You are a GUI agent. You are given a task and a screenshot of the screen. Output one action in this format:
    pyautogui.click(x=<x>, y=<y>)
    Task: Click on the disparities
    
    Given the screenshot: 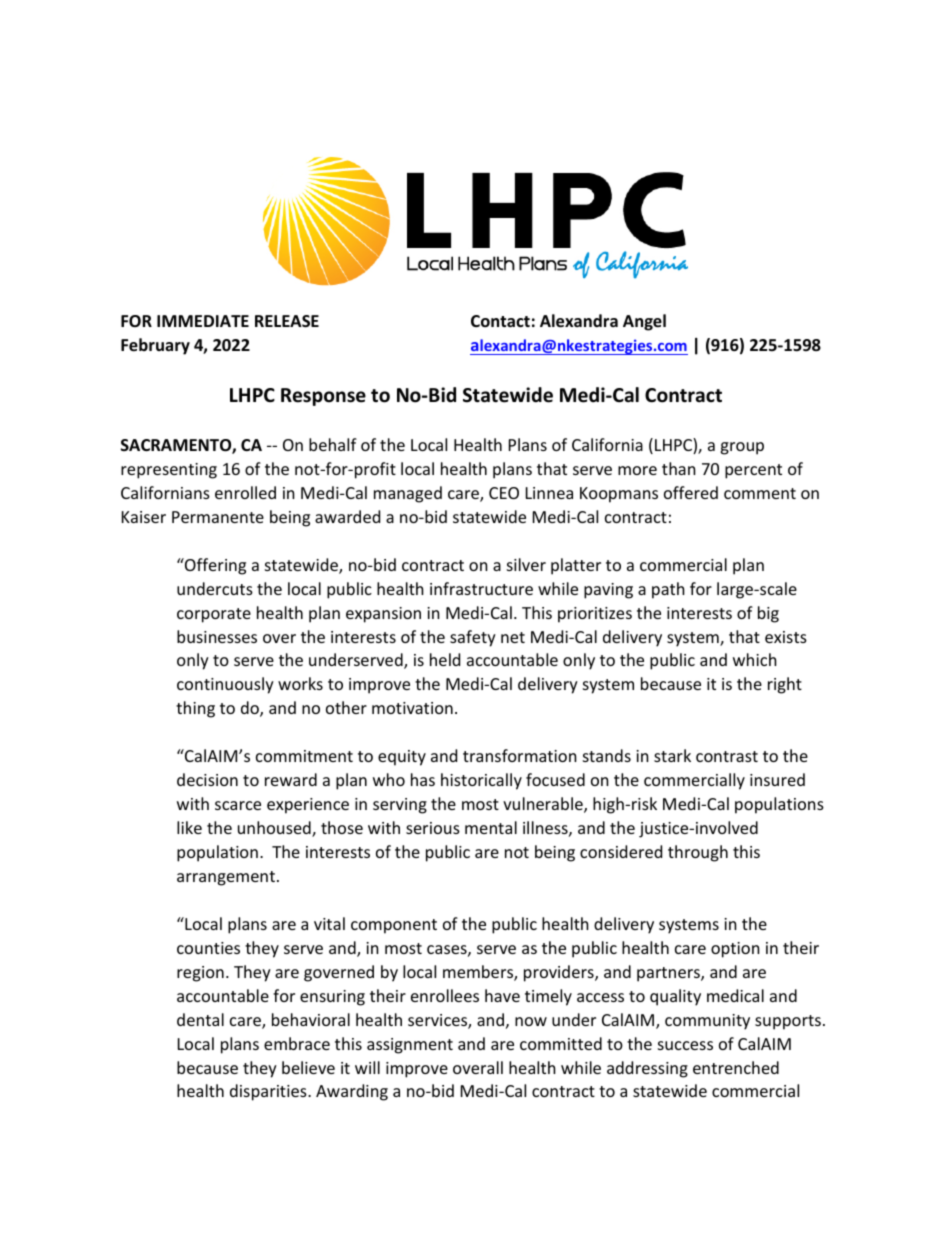 What is the action you would take?
    pyautogui.click(x=269, y=1092)
